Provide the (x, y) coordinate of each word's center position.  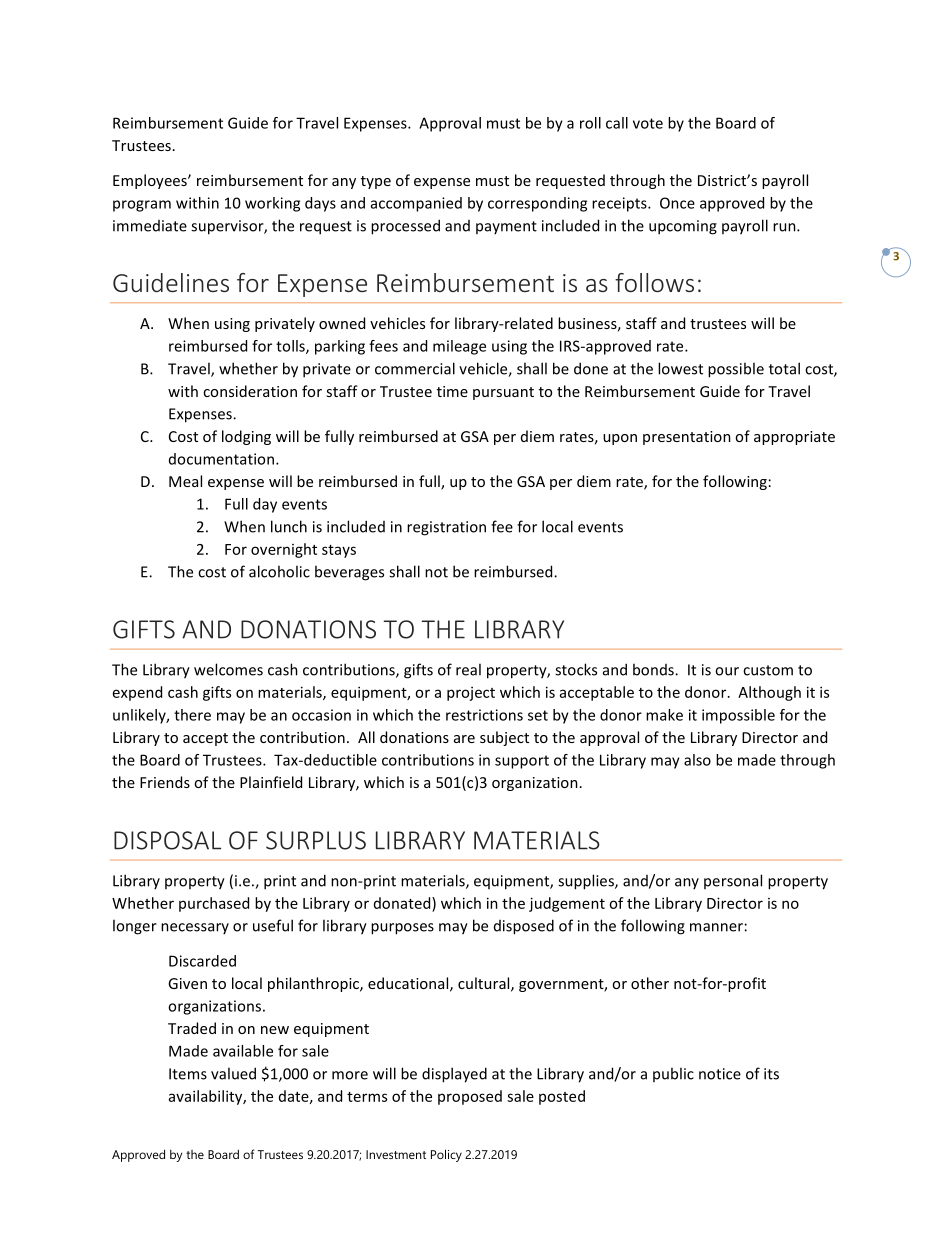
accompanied (416, 204)
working (272, 204)
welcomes (228, 669)
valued (233, 1073)
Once (677, 203)
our (727, 671)
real (468, 669)
